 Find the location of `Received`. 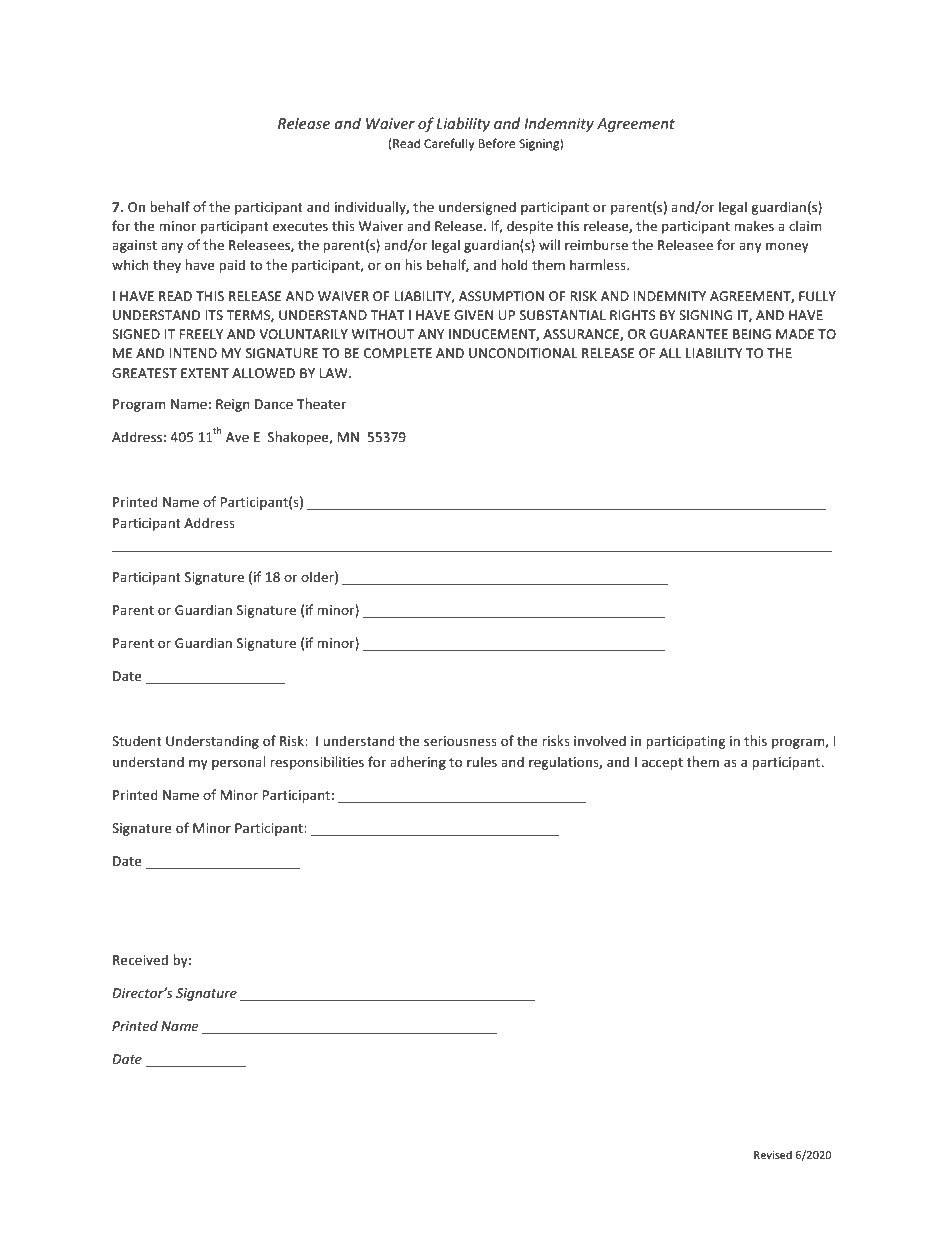

Received is located at coordinates (140, 959).
